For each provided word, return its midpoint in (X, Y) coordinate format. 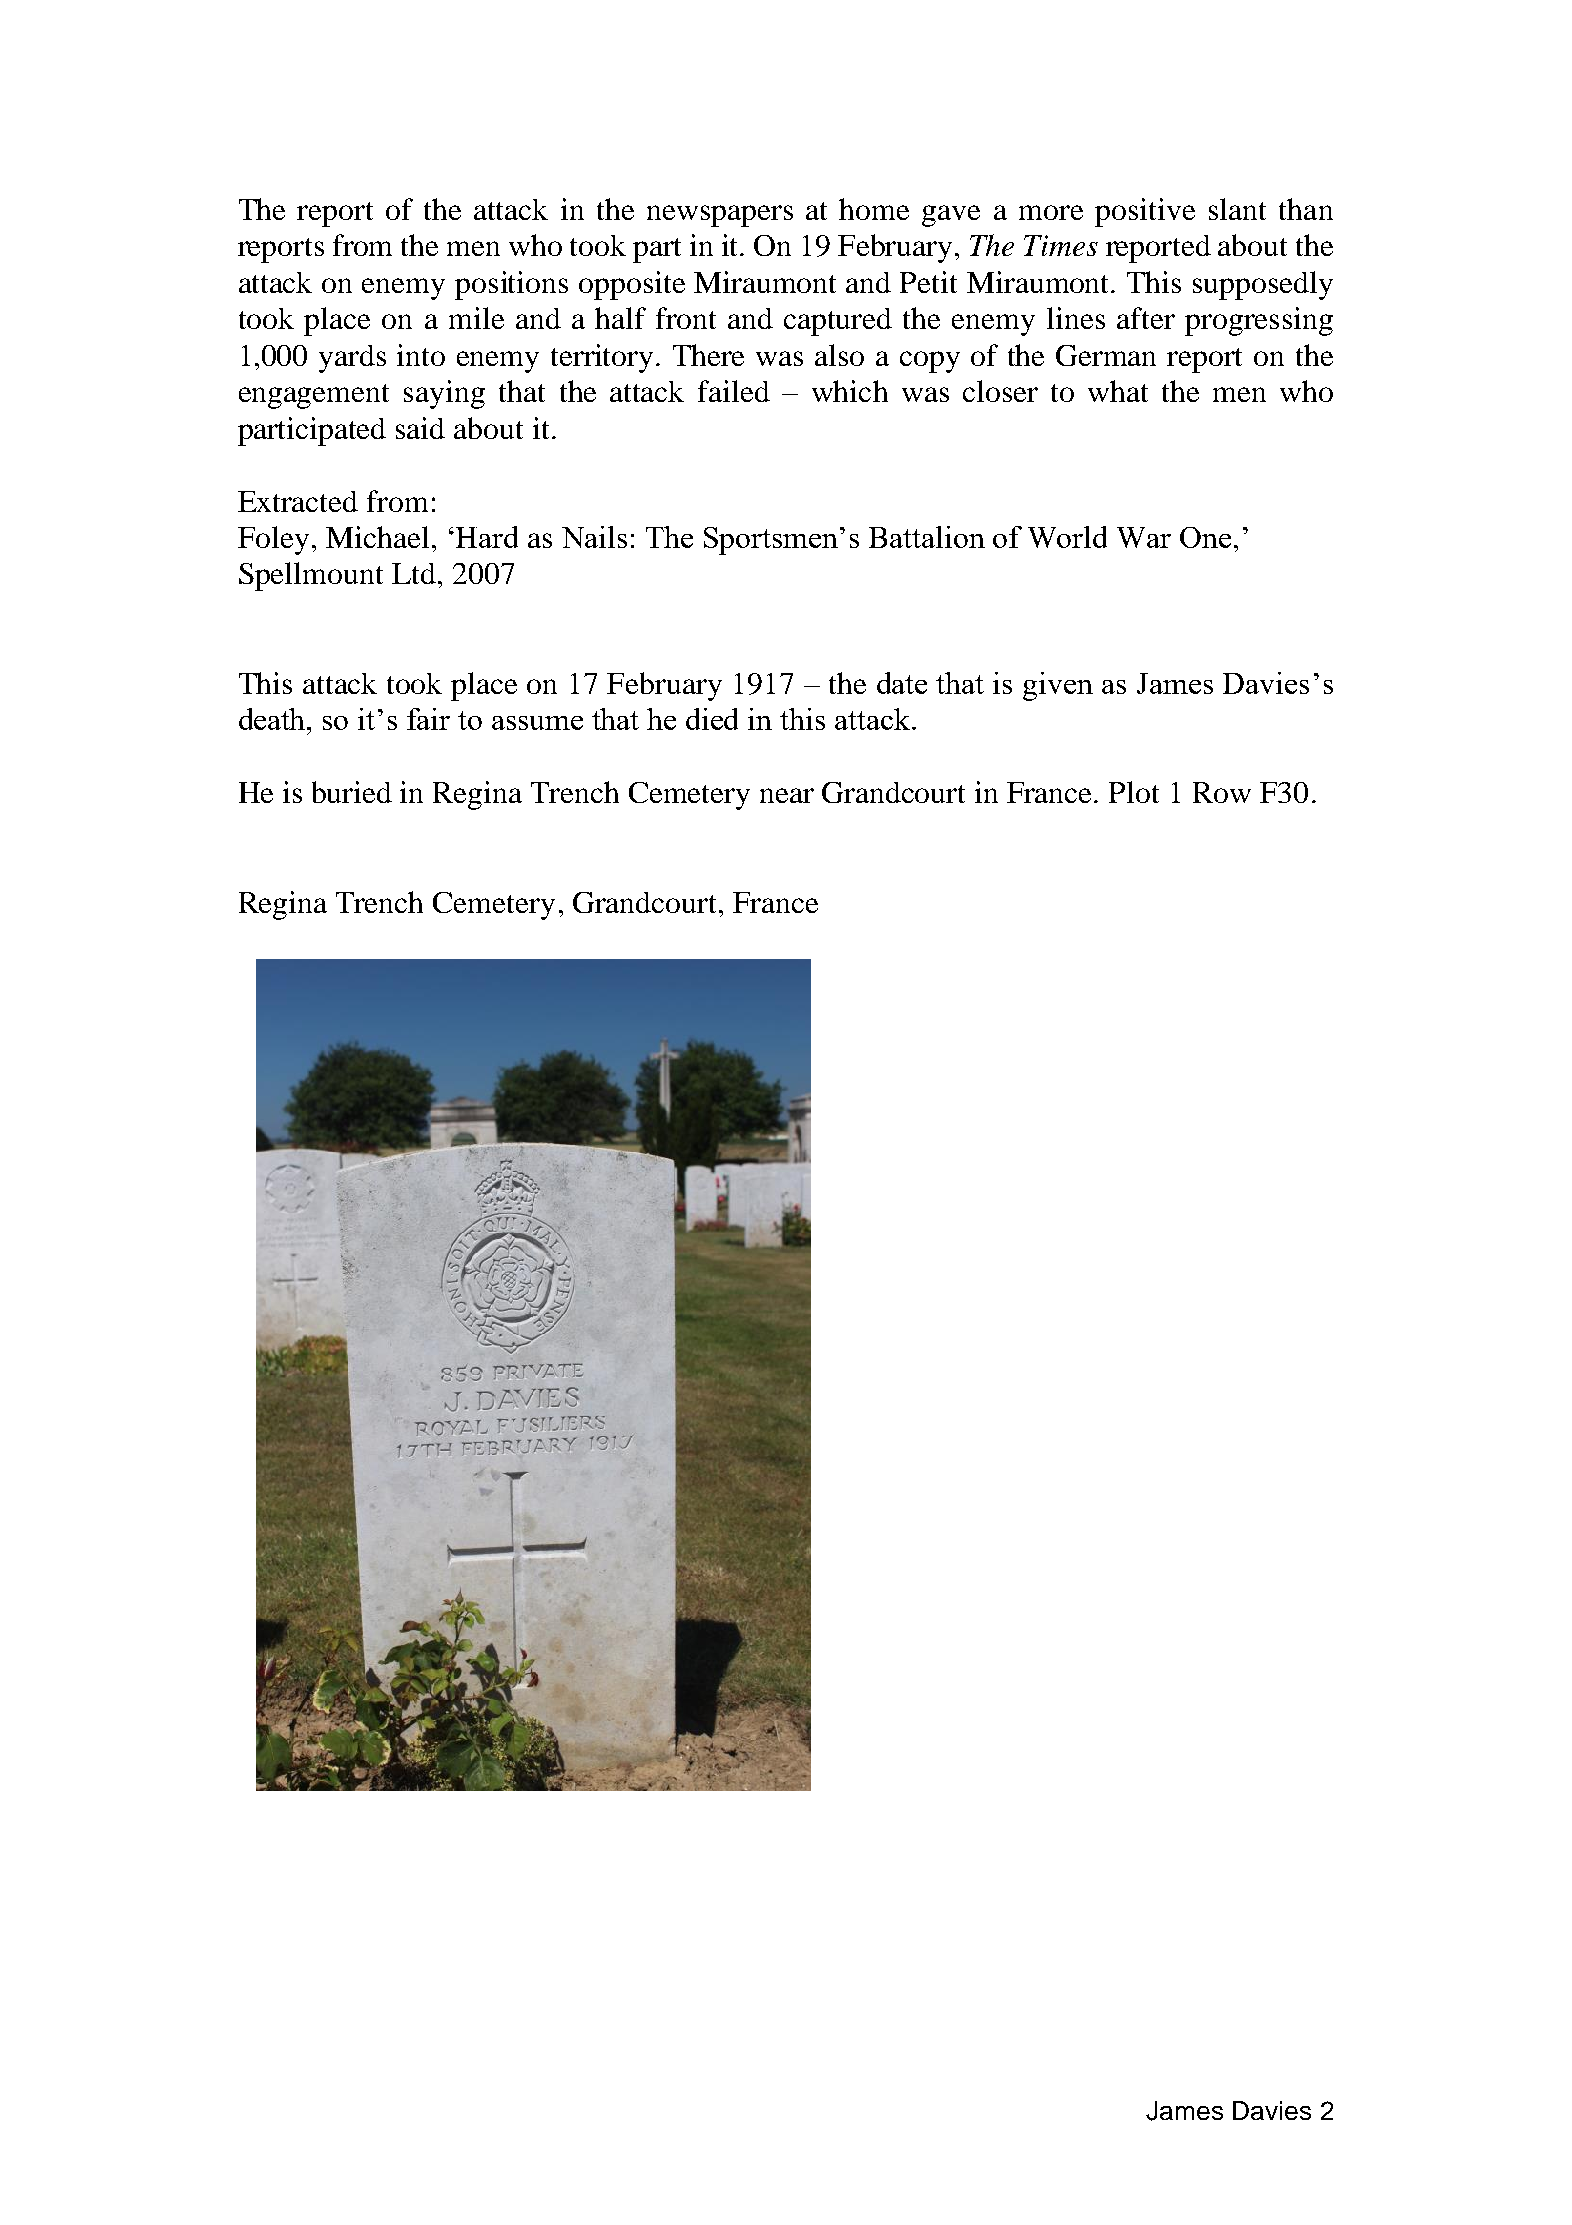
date (902, 683)
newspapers (720, 216)
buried (352, 792)
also (839, 355)
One (1205, 537)
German (1106, 355)
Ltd (414, 573)
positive (1145, 212)
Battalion (927, 537)
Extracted (298, 501)
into (421, 355)
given (1058, 686)
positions (511, 285)
